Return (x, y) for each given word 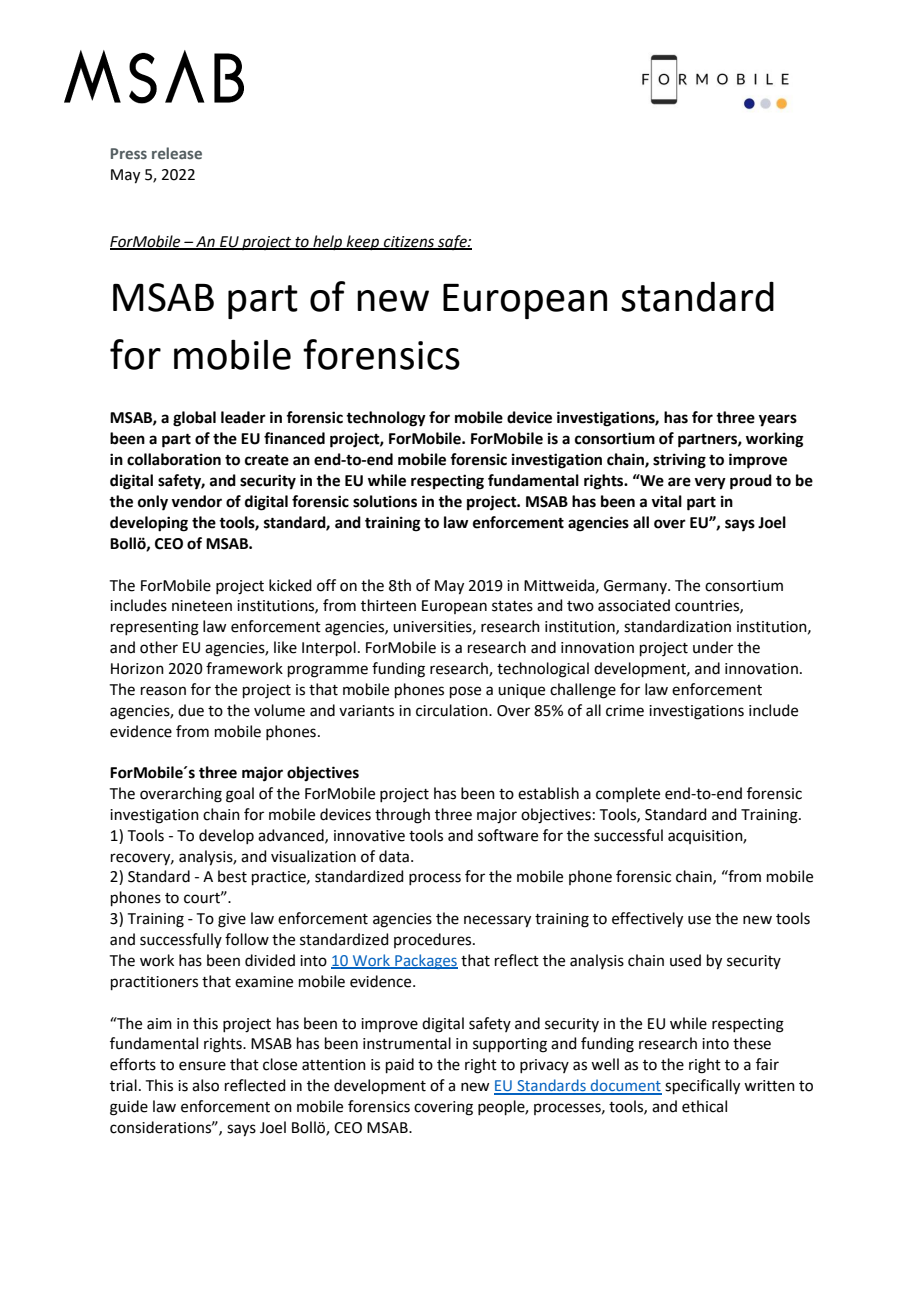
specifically (702, 1087)
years (778, 420)
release (177, 153)
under (713, 647)
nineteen (202, 606)
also (205, 1085)
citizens (409, 242)
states (512, 606)
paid (400, 1065)
